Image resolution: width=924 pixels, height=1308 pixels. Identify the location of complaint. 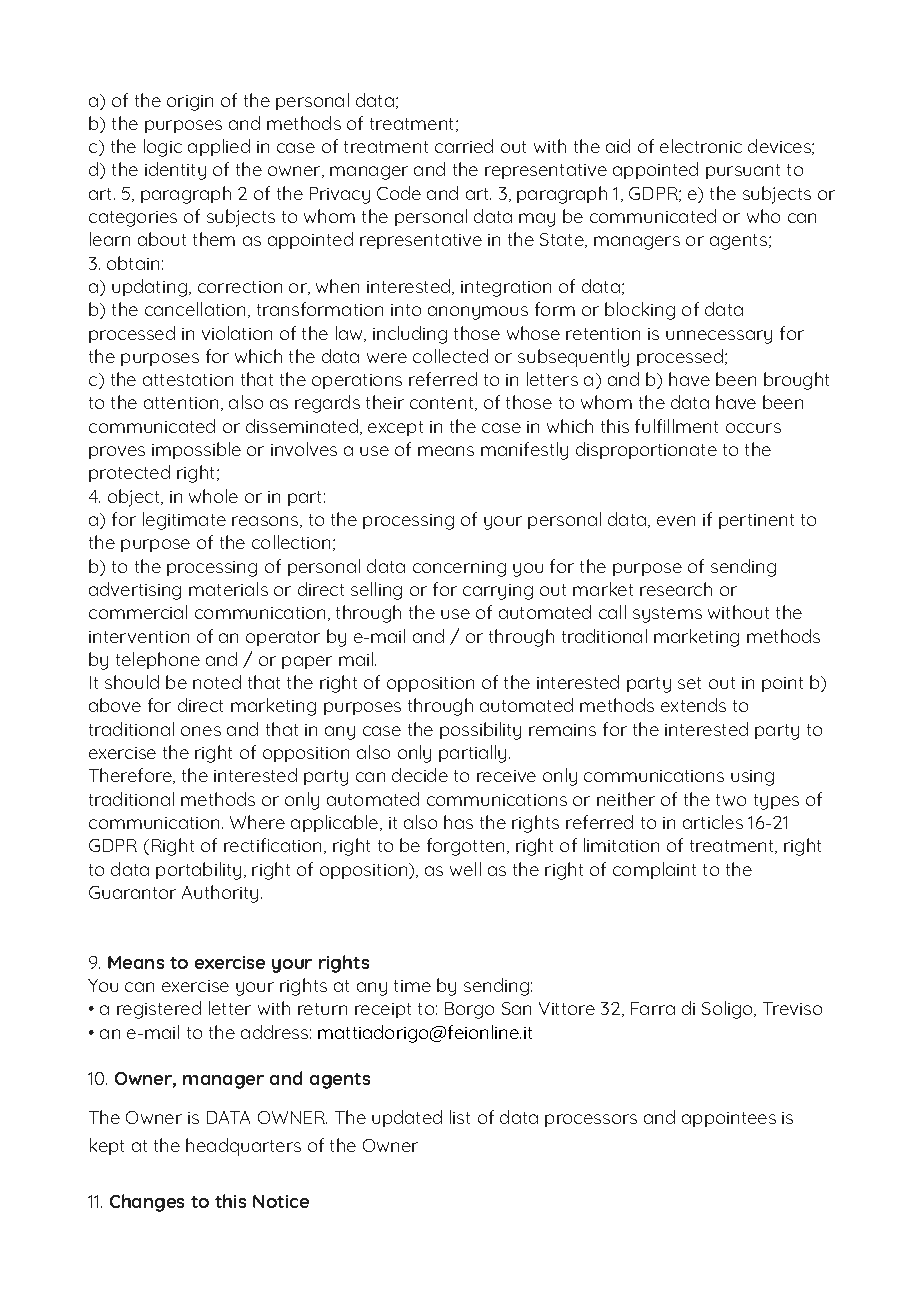
(654, 870).
